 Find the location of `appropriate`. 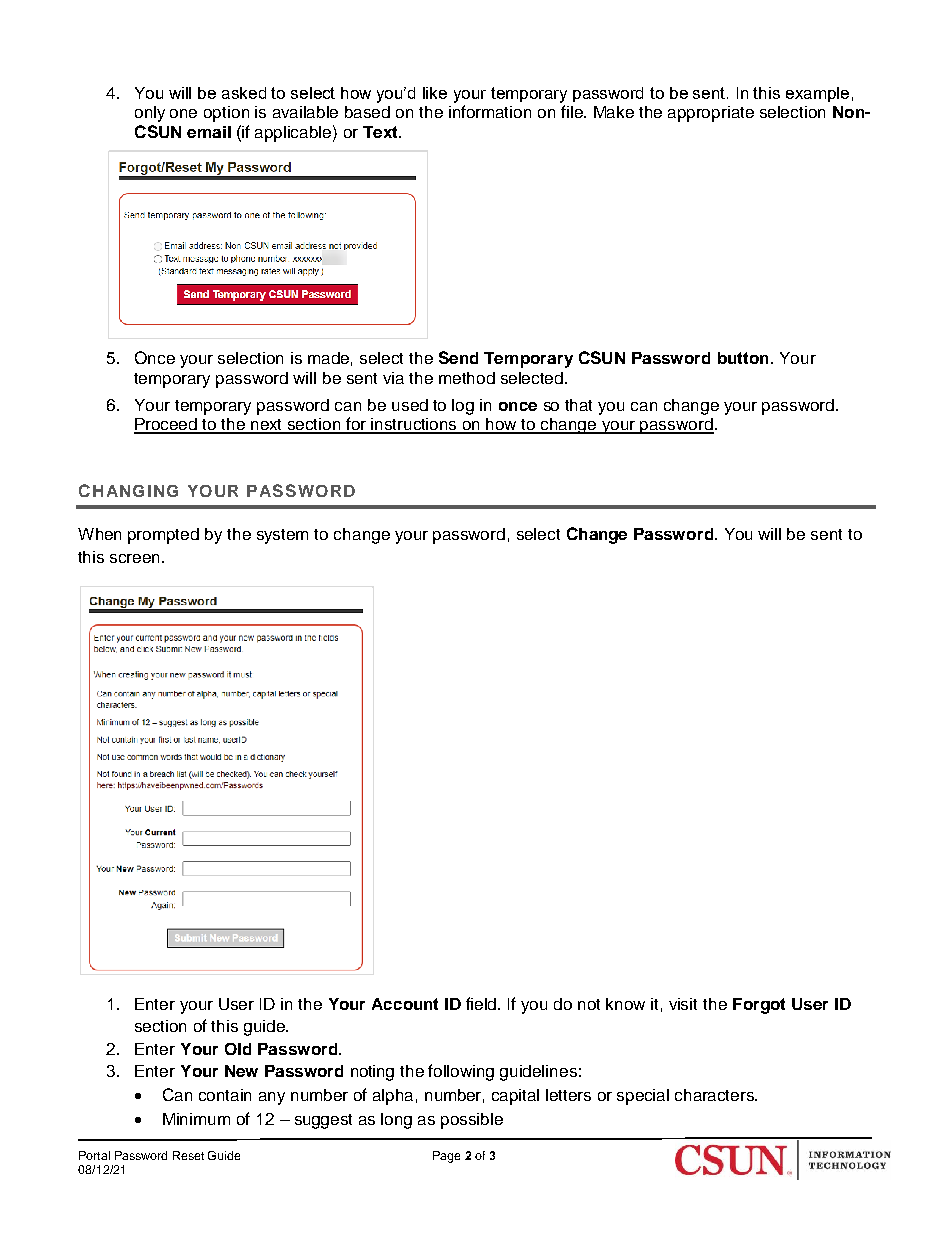

appropriate is located at coordinates (711, 114).
